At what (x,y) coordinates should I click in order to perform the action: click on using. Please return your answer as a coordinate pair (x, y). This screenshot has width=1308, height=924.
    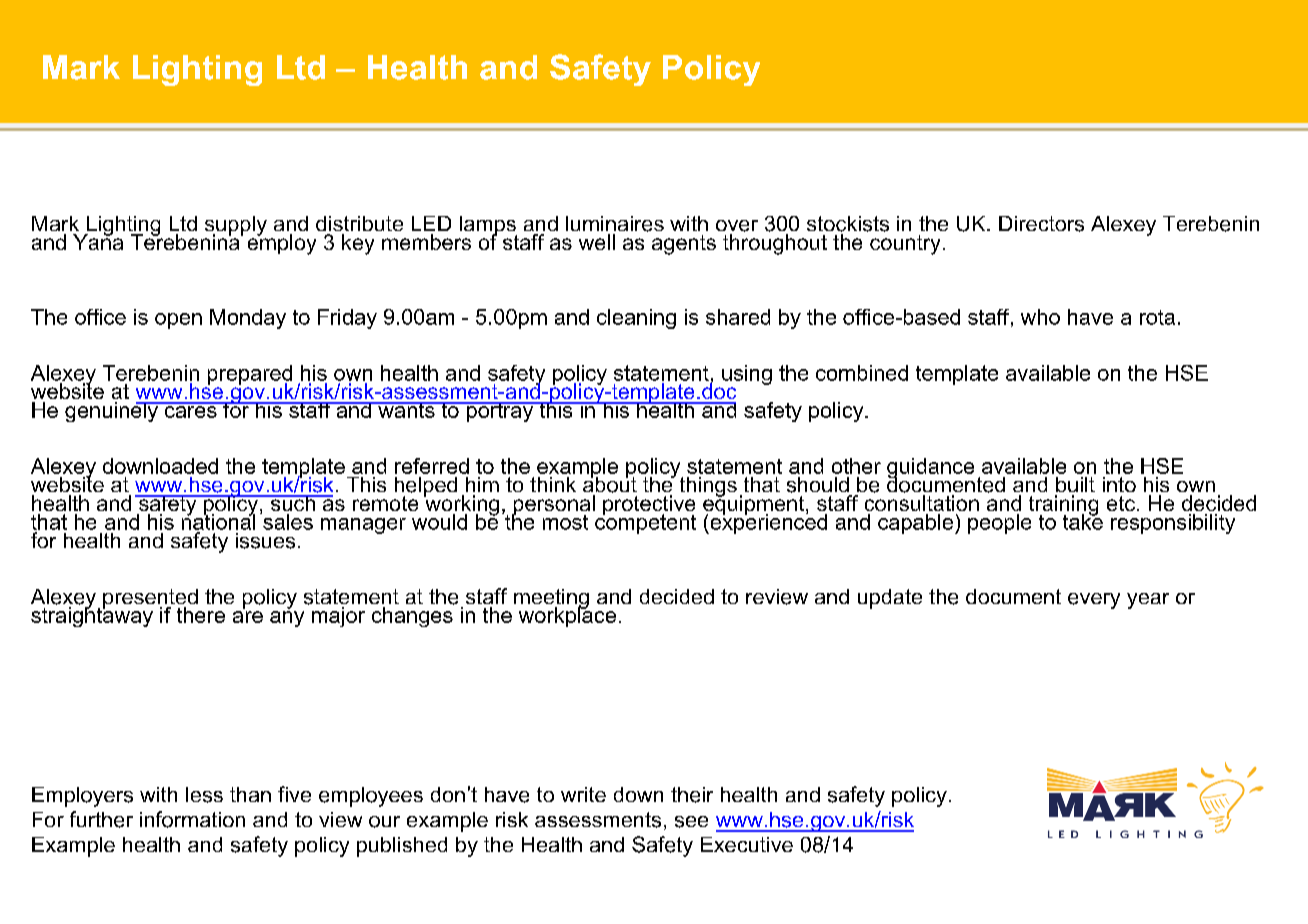
    Looking at the image, I should click on (747, 375).
